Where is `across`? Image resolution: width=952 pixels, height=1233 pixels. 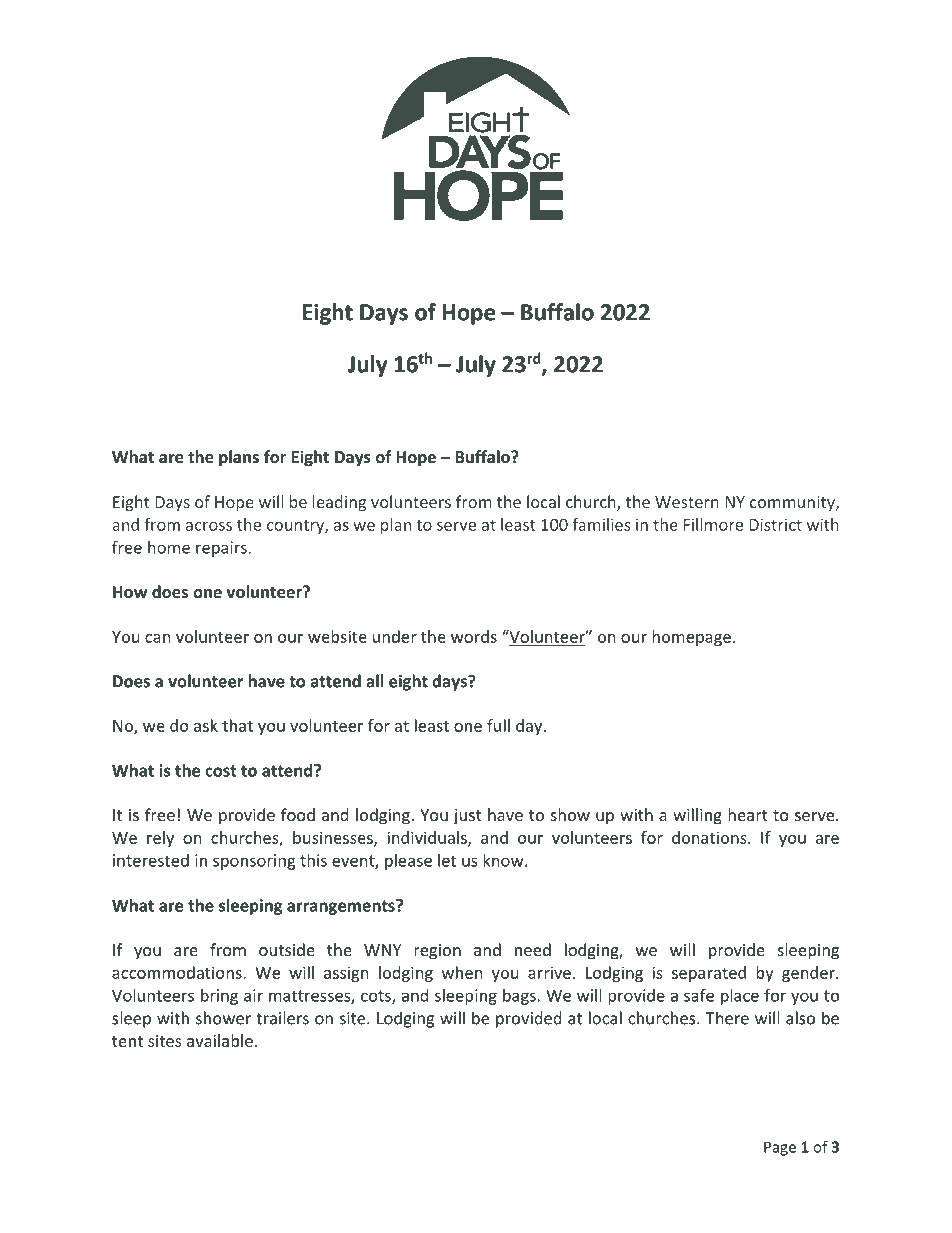
across is located at coordinates (209, 526).
